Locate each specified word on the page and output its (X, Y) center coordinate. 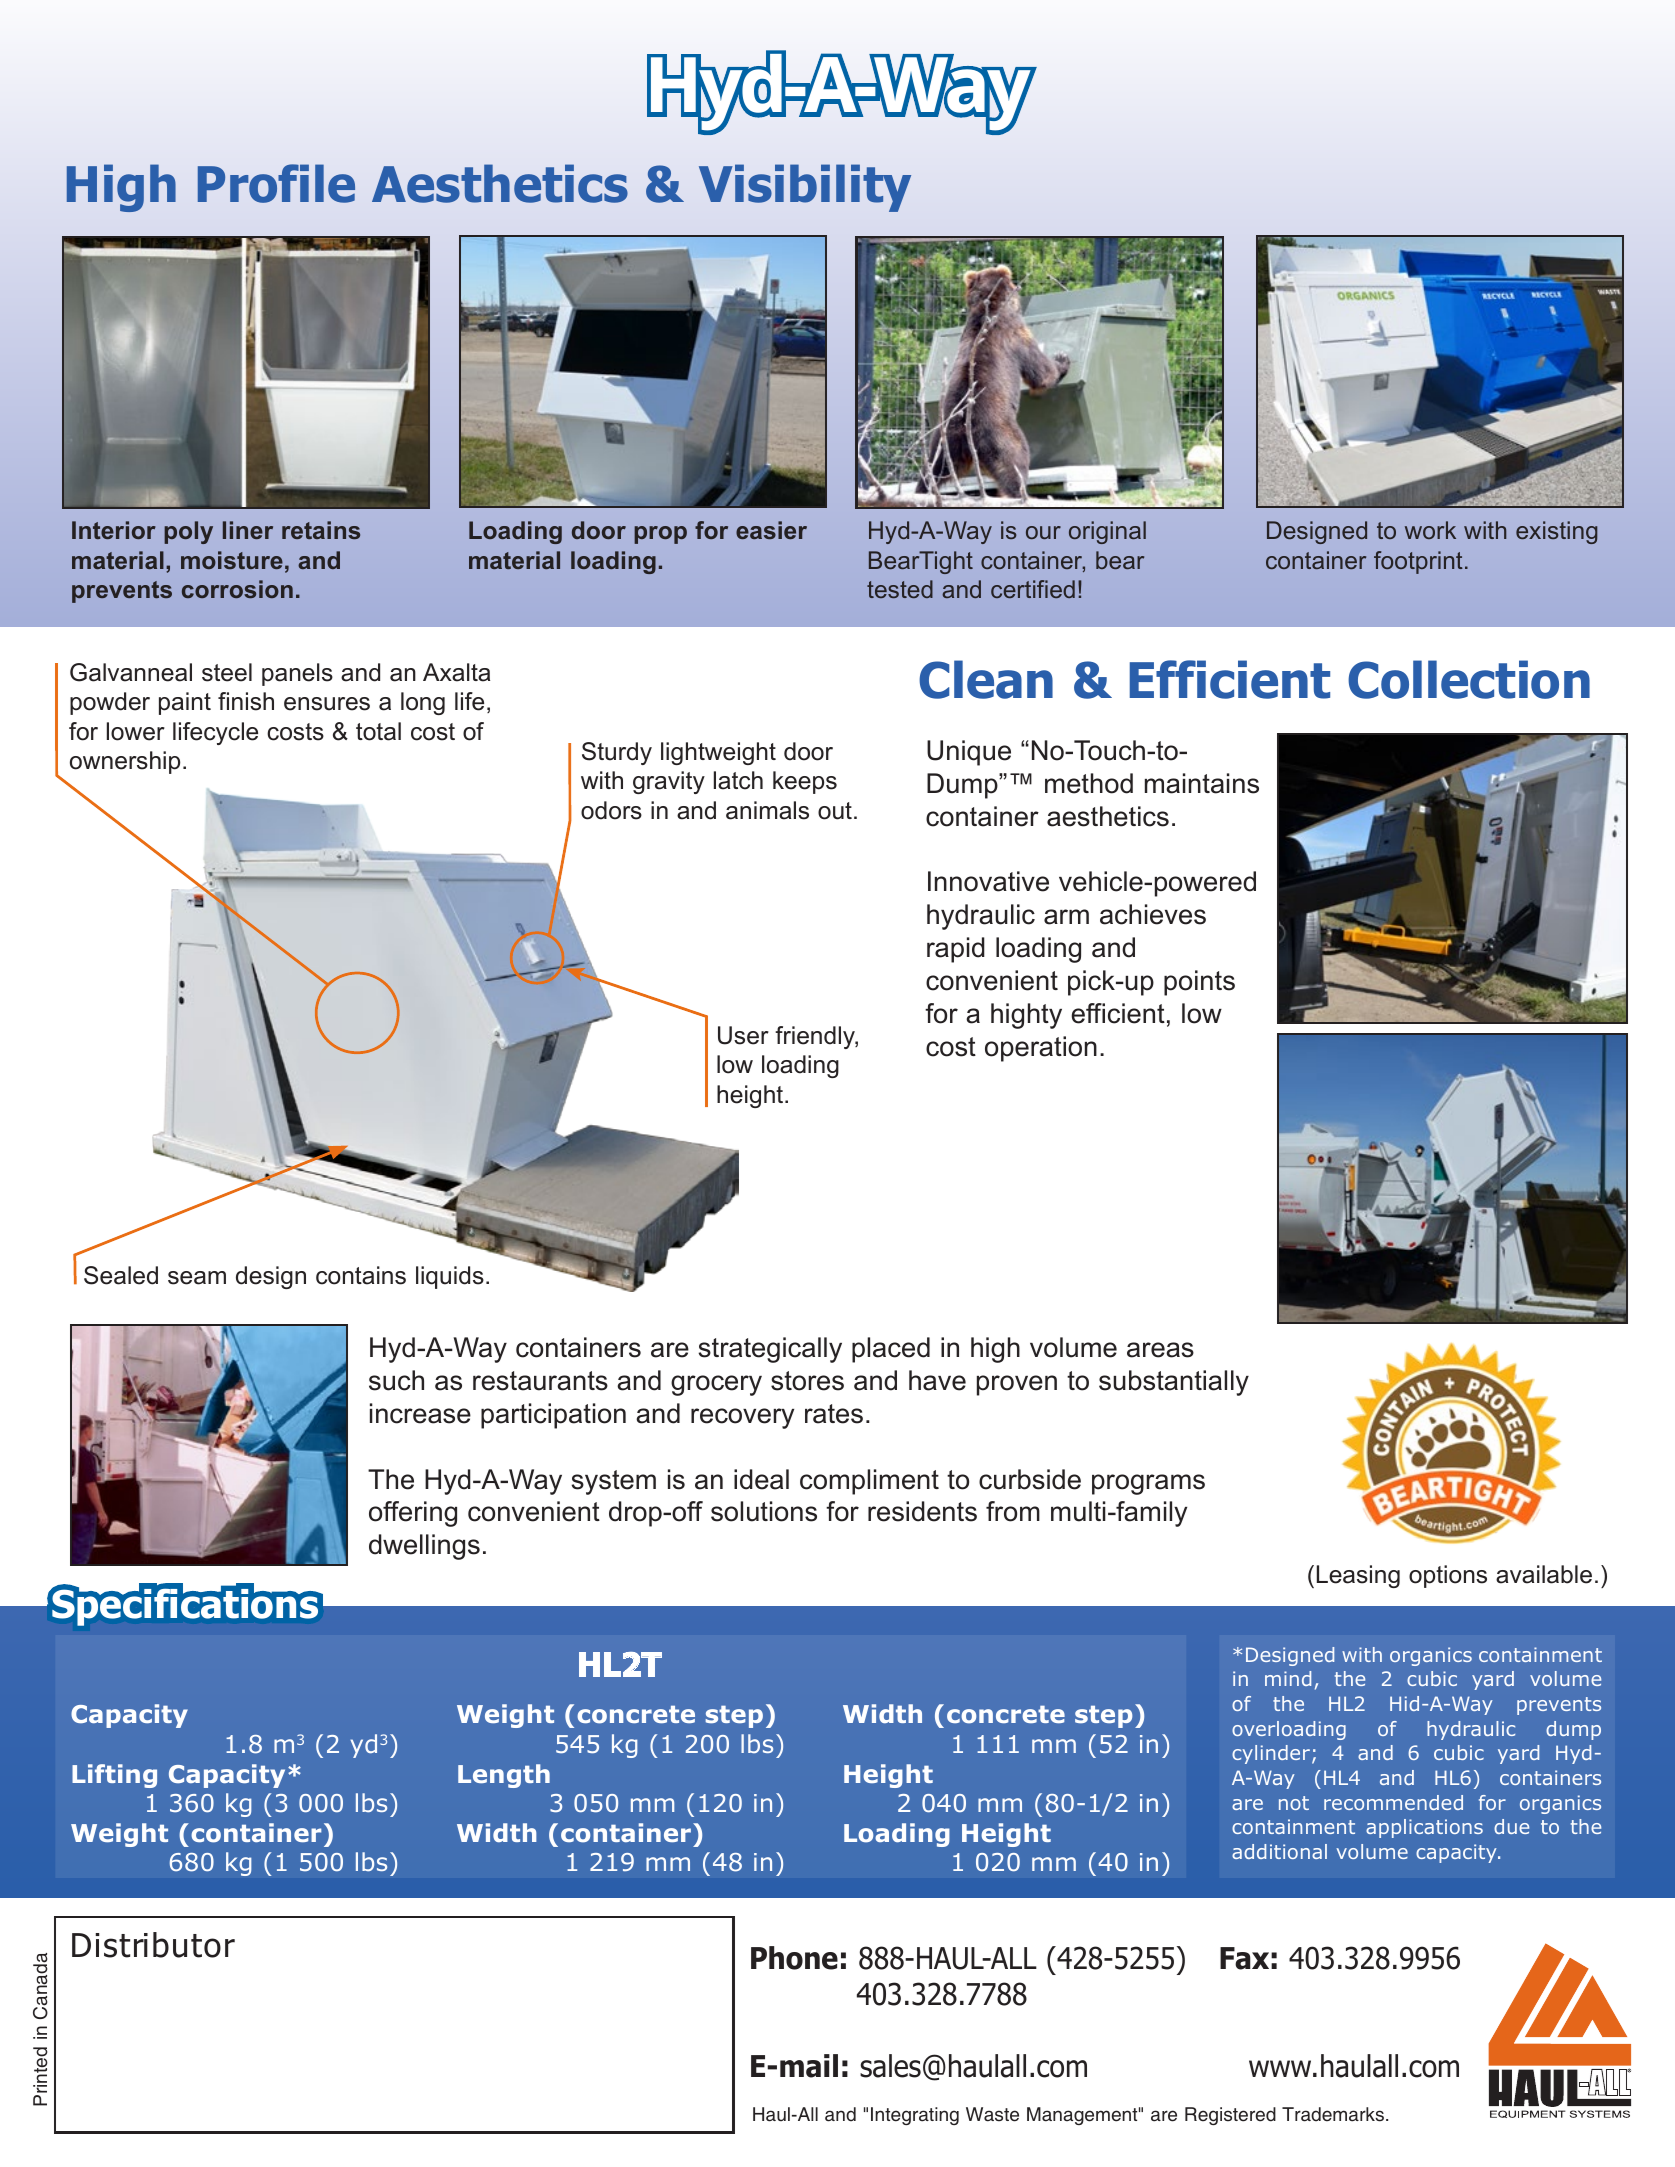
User (743, 1035)
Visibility (805, 188)
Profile (276, 183)
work (1430, 530)
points (1199, 983)
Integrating (915, 2116)
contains (361, 1275)
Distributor (153, 1945)
